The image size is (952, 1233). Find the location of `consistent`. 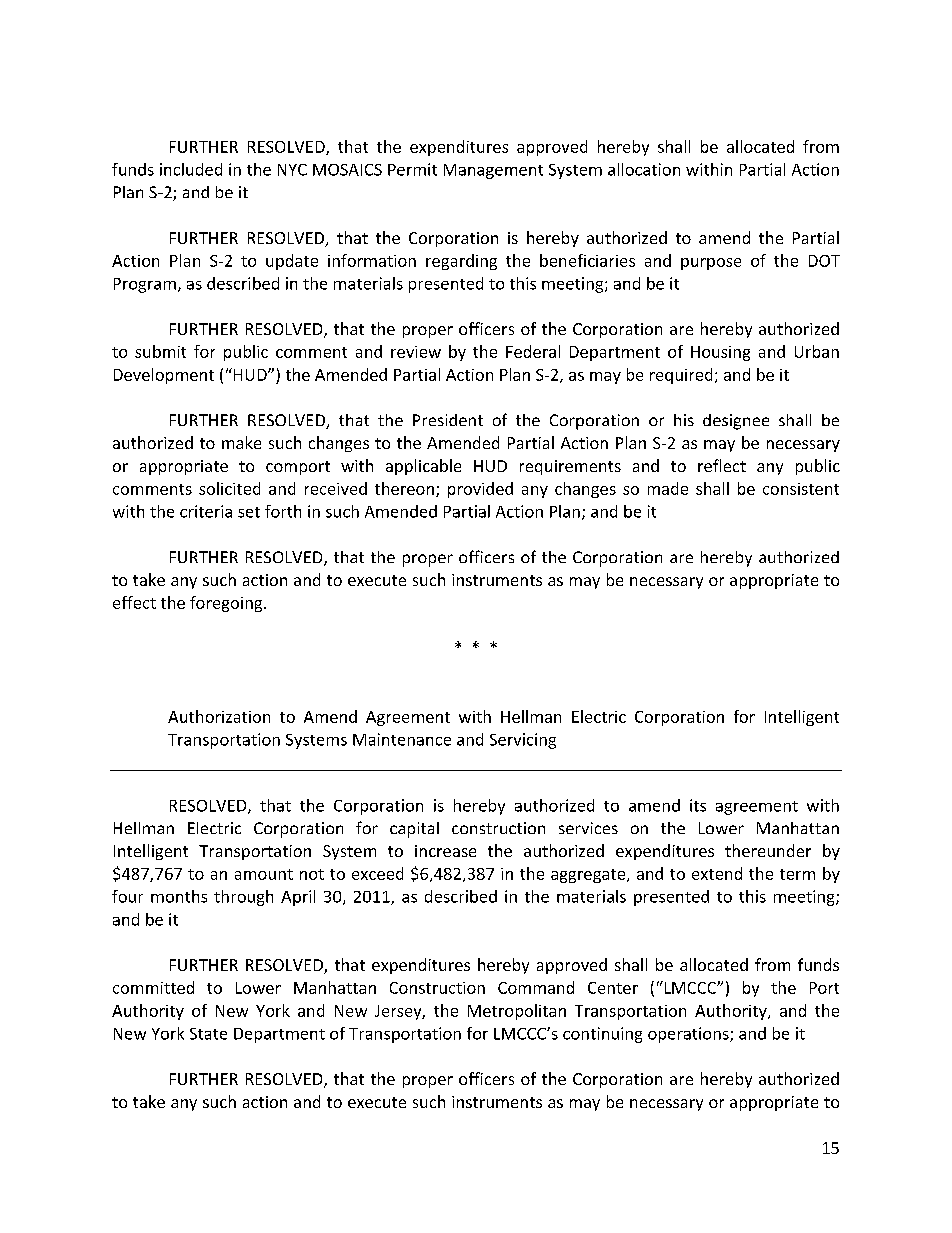

consistent is located at coordinates (801, 489).
